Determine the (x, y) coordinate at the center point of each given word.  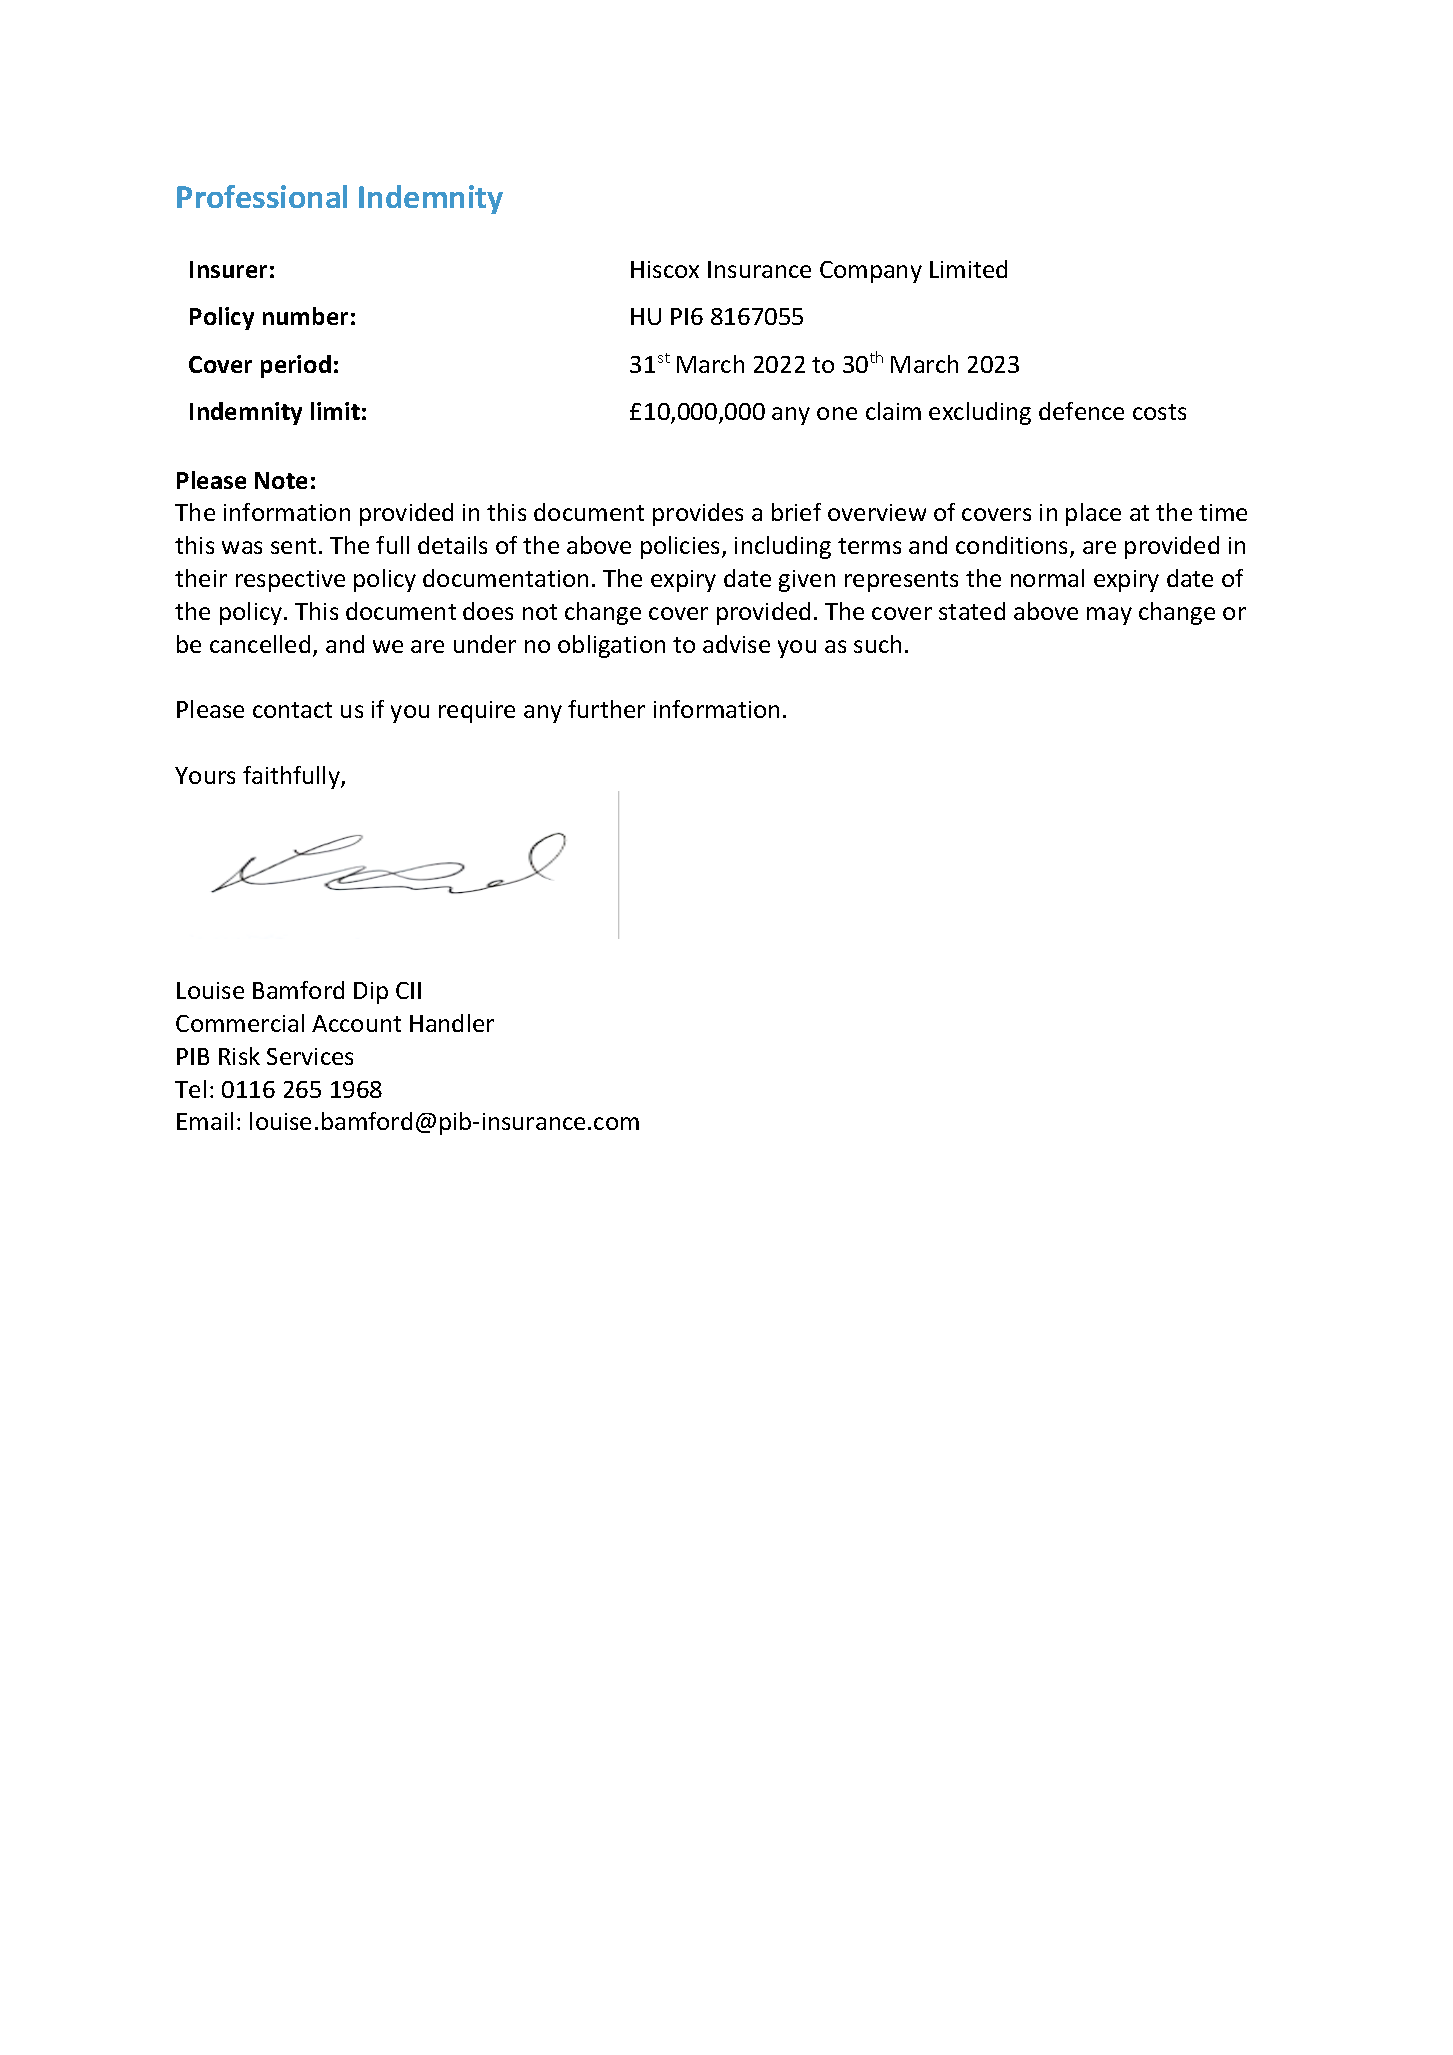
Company (871, 272)
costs (1159, 412)
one (837, 413)
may (1109, 616)
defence (1081, 411)
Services (310, 1056)
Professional (262, 196)
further (606, 709)
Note (281, 480)
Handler (452, 1023)
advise (736, 644)
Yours (205, 775)
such (877, 644)
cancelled (260, 644)
